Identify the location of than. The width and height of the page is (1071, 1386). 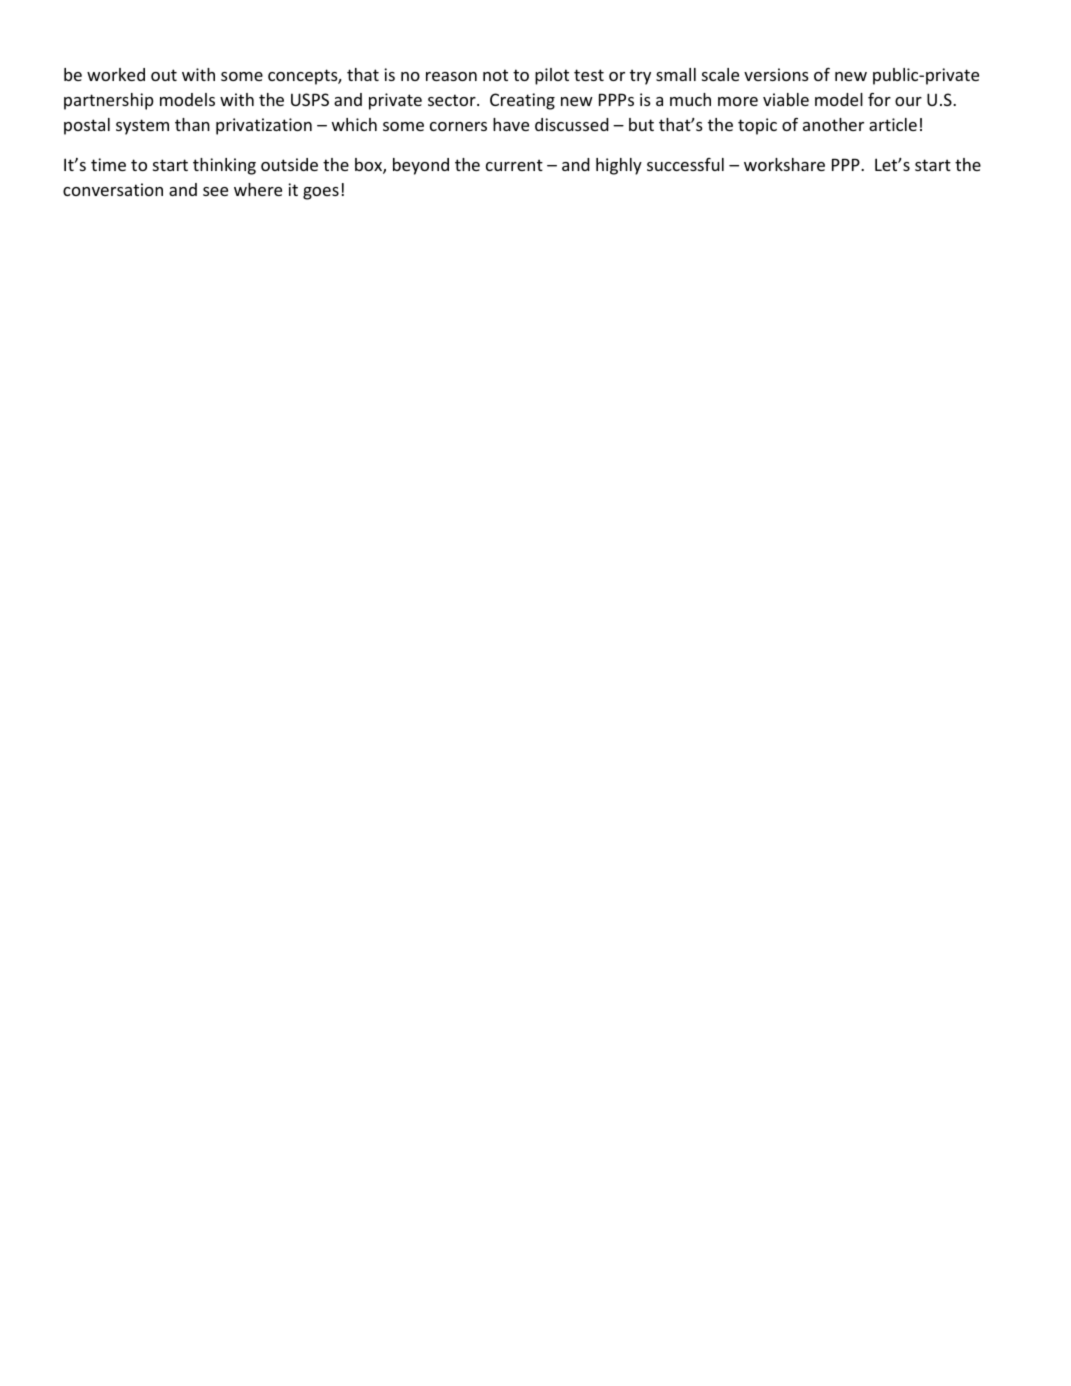
(192, 124).
